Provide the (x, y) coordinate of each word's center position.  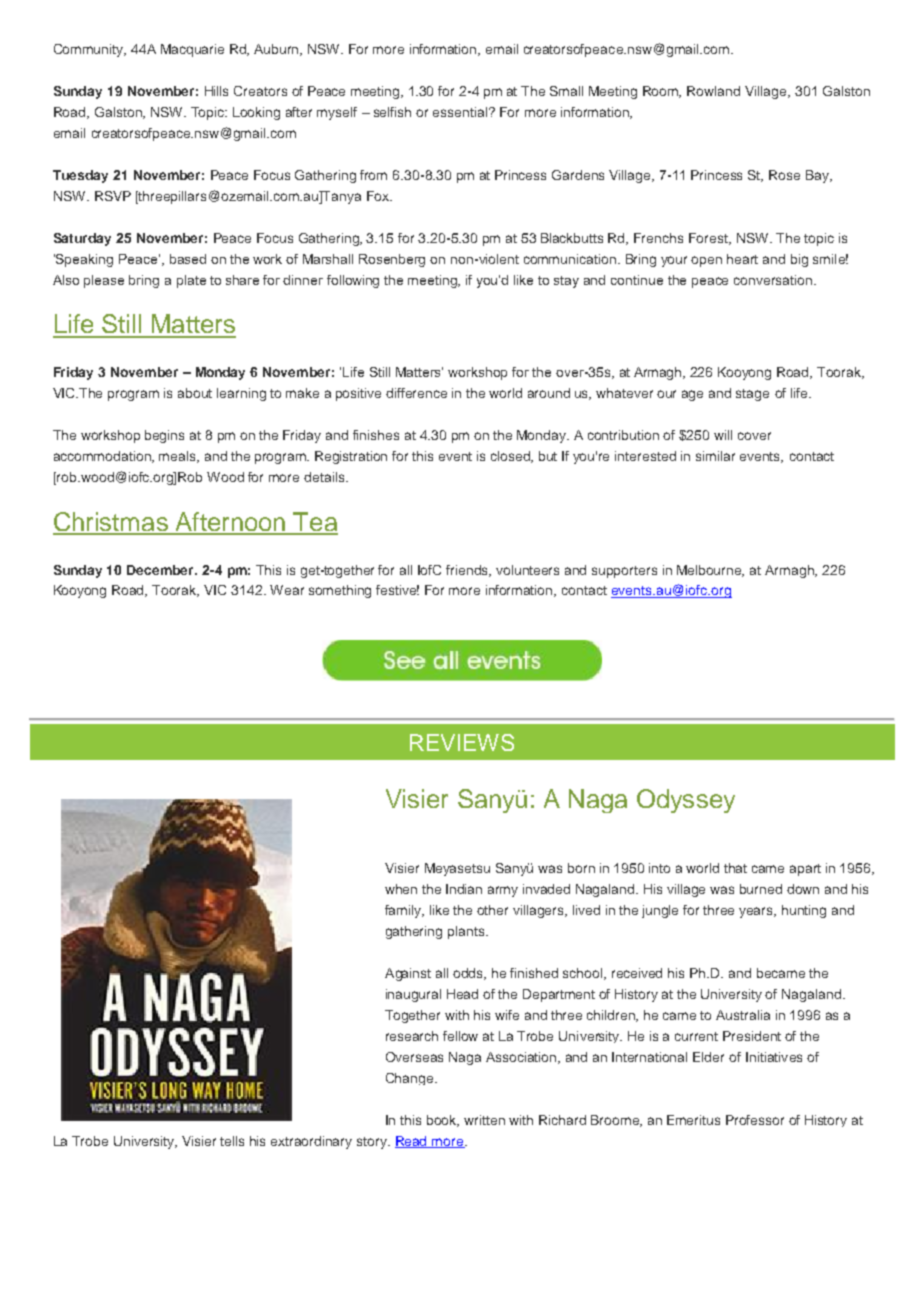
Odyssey (686, 801)
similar (715, 456)
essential (461, 112)
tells (232, 1141)
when (401, 889)
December (161, 570)
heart (742, 259)
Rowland (713, 91)
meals (179, 457)
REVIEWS (462, 742)
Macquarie (192, 50)
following (353, 281)
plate (191, 281)
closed (512, 457)
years (757, 912)
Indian (464, 889)
